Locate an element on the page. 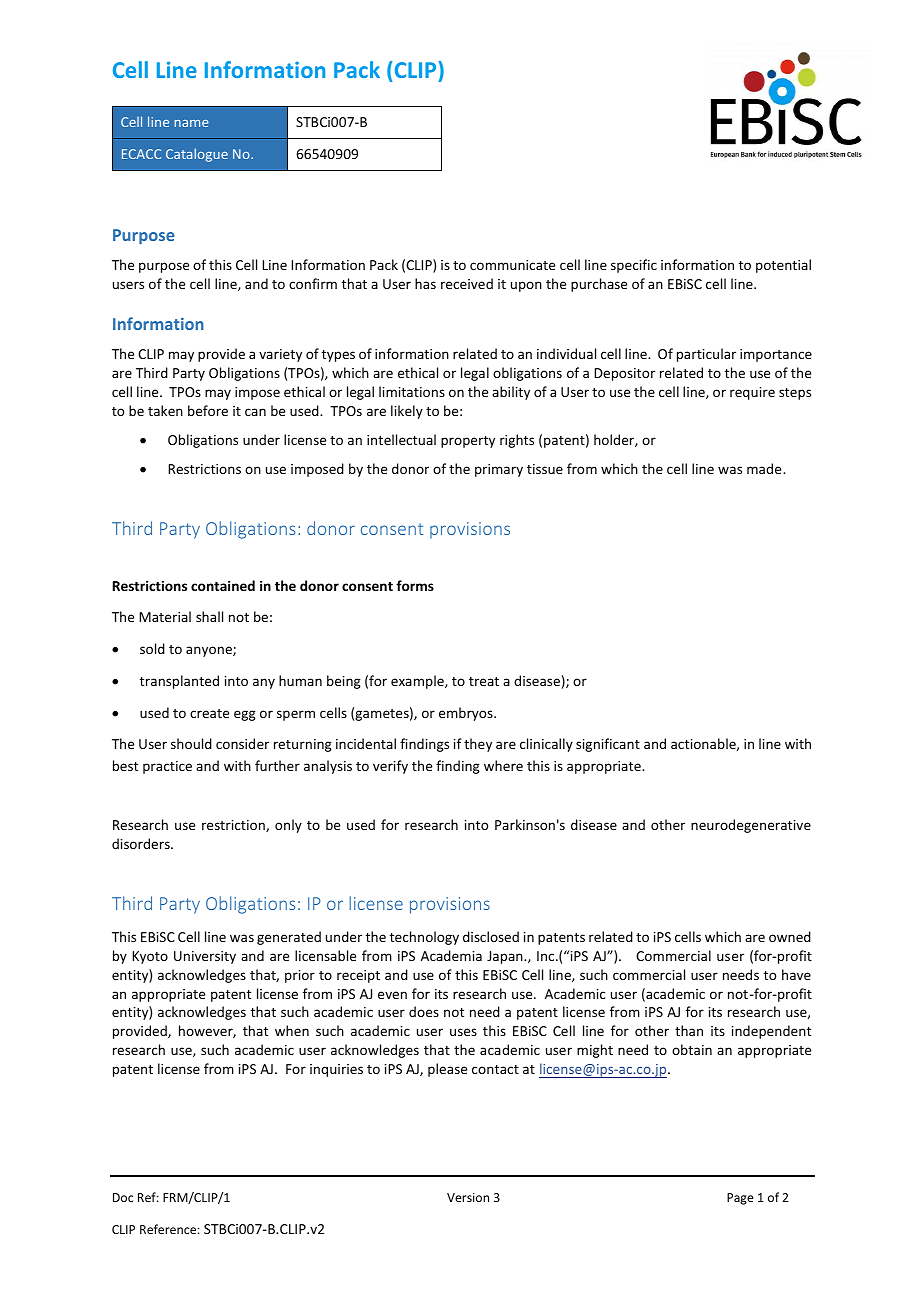 The width and height of the image is (924, 1308). made is located at coordinates (765, 468).
